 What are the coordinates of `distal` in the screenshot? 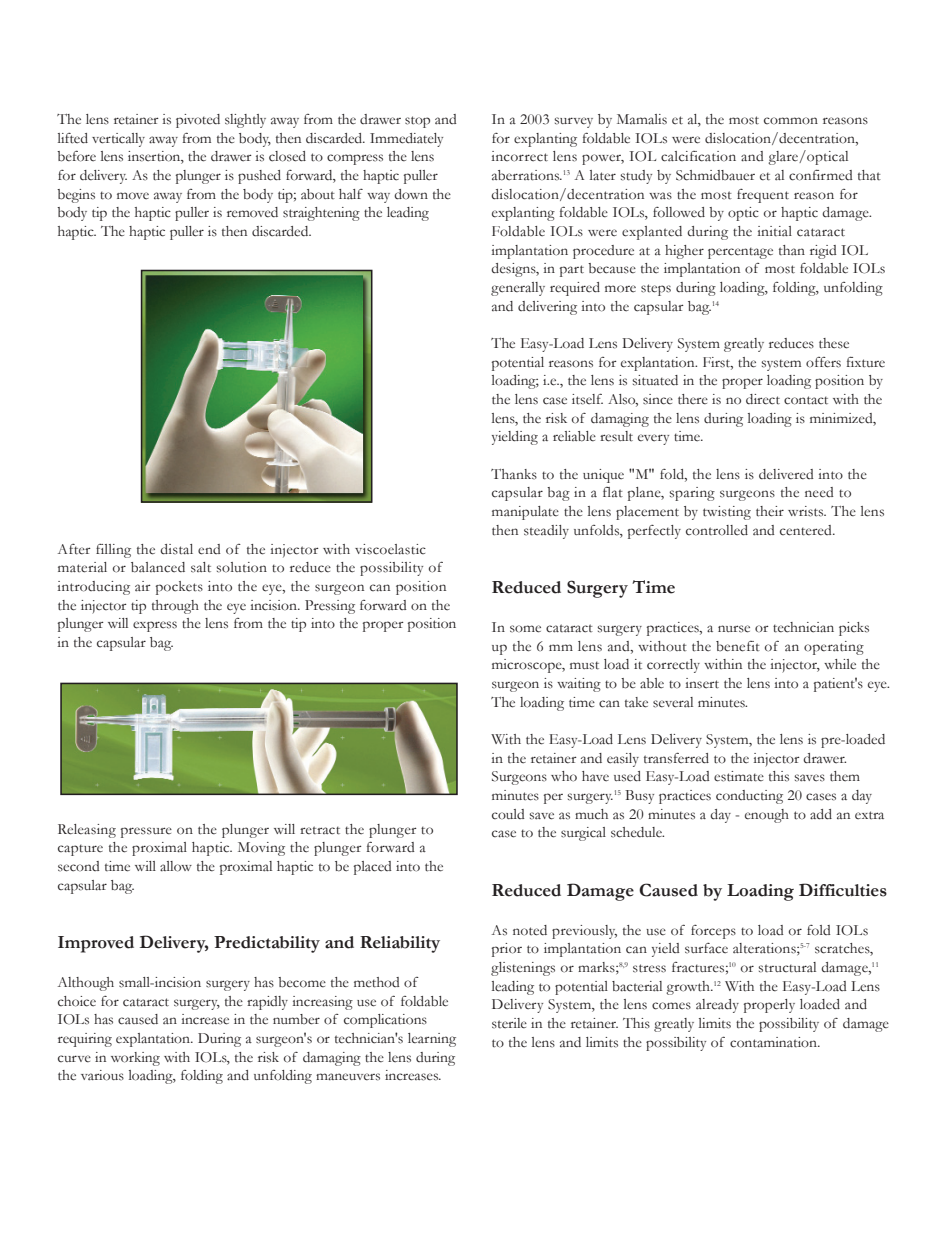 It's located at (176, 549).
